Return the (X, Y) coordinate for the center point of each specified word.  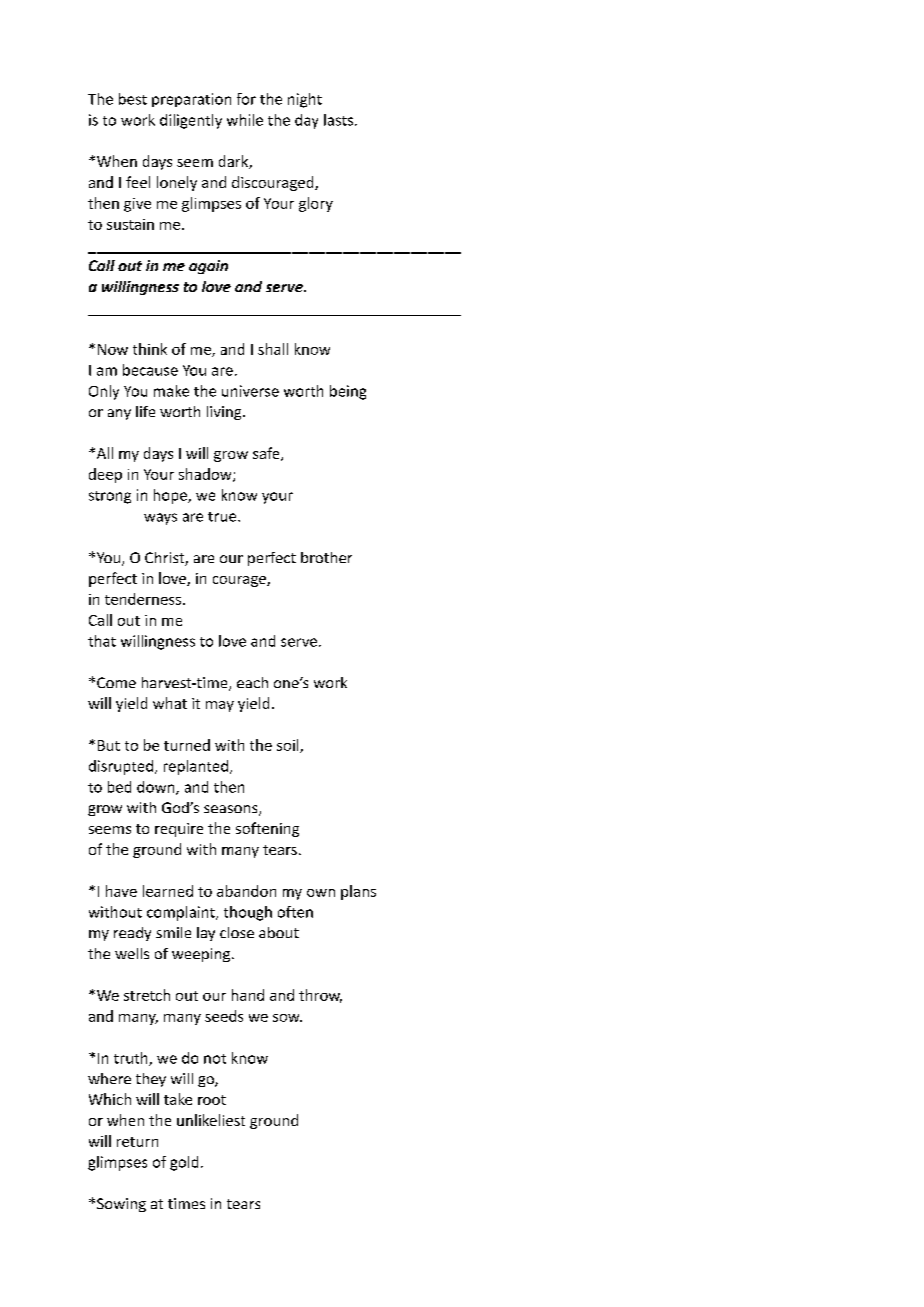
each (252, 682)
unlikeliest (211, 1120)
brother (326, 557)
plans (358, 892)
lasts (340, 120)
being (348, 392)
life (145, 411)
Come (116, 682)
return (137, 1142)
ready (132, 934)
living (225, 413)
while (245, 120)
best (133, 99)
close (237, 932)
